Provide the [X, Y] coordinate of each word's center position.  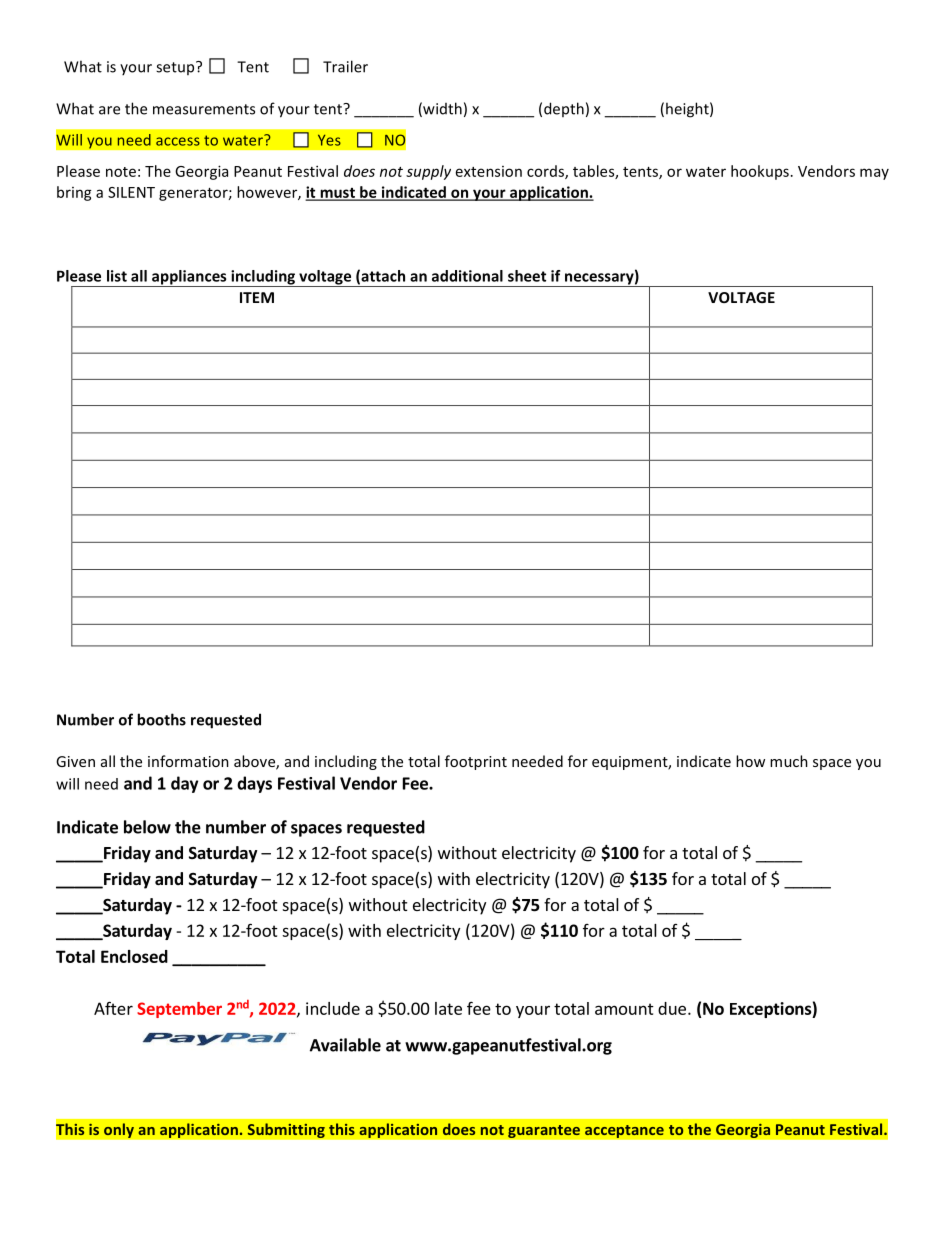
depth [564, 109]
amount [624, 1009]
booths [161, 719]
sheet [527, 276]
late [448, 1008]
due [672, 1008]
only [119, 1130]
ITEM [257, 297]
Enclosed [134, 956]
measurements [204, 109]
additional [467, 276]
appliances [189, 278]
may [874, 174]
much [789, 761]
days [254, 784]
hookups [760, 172]
